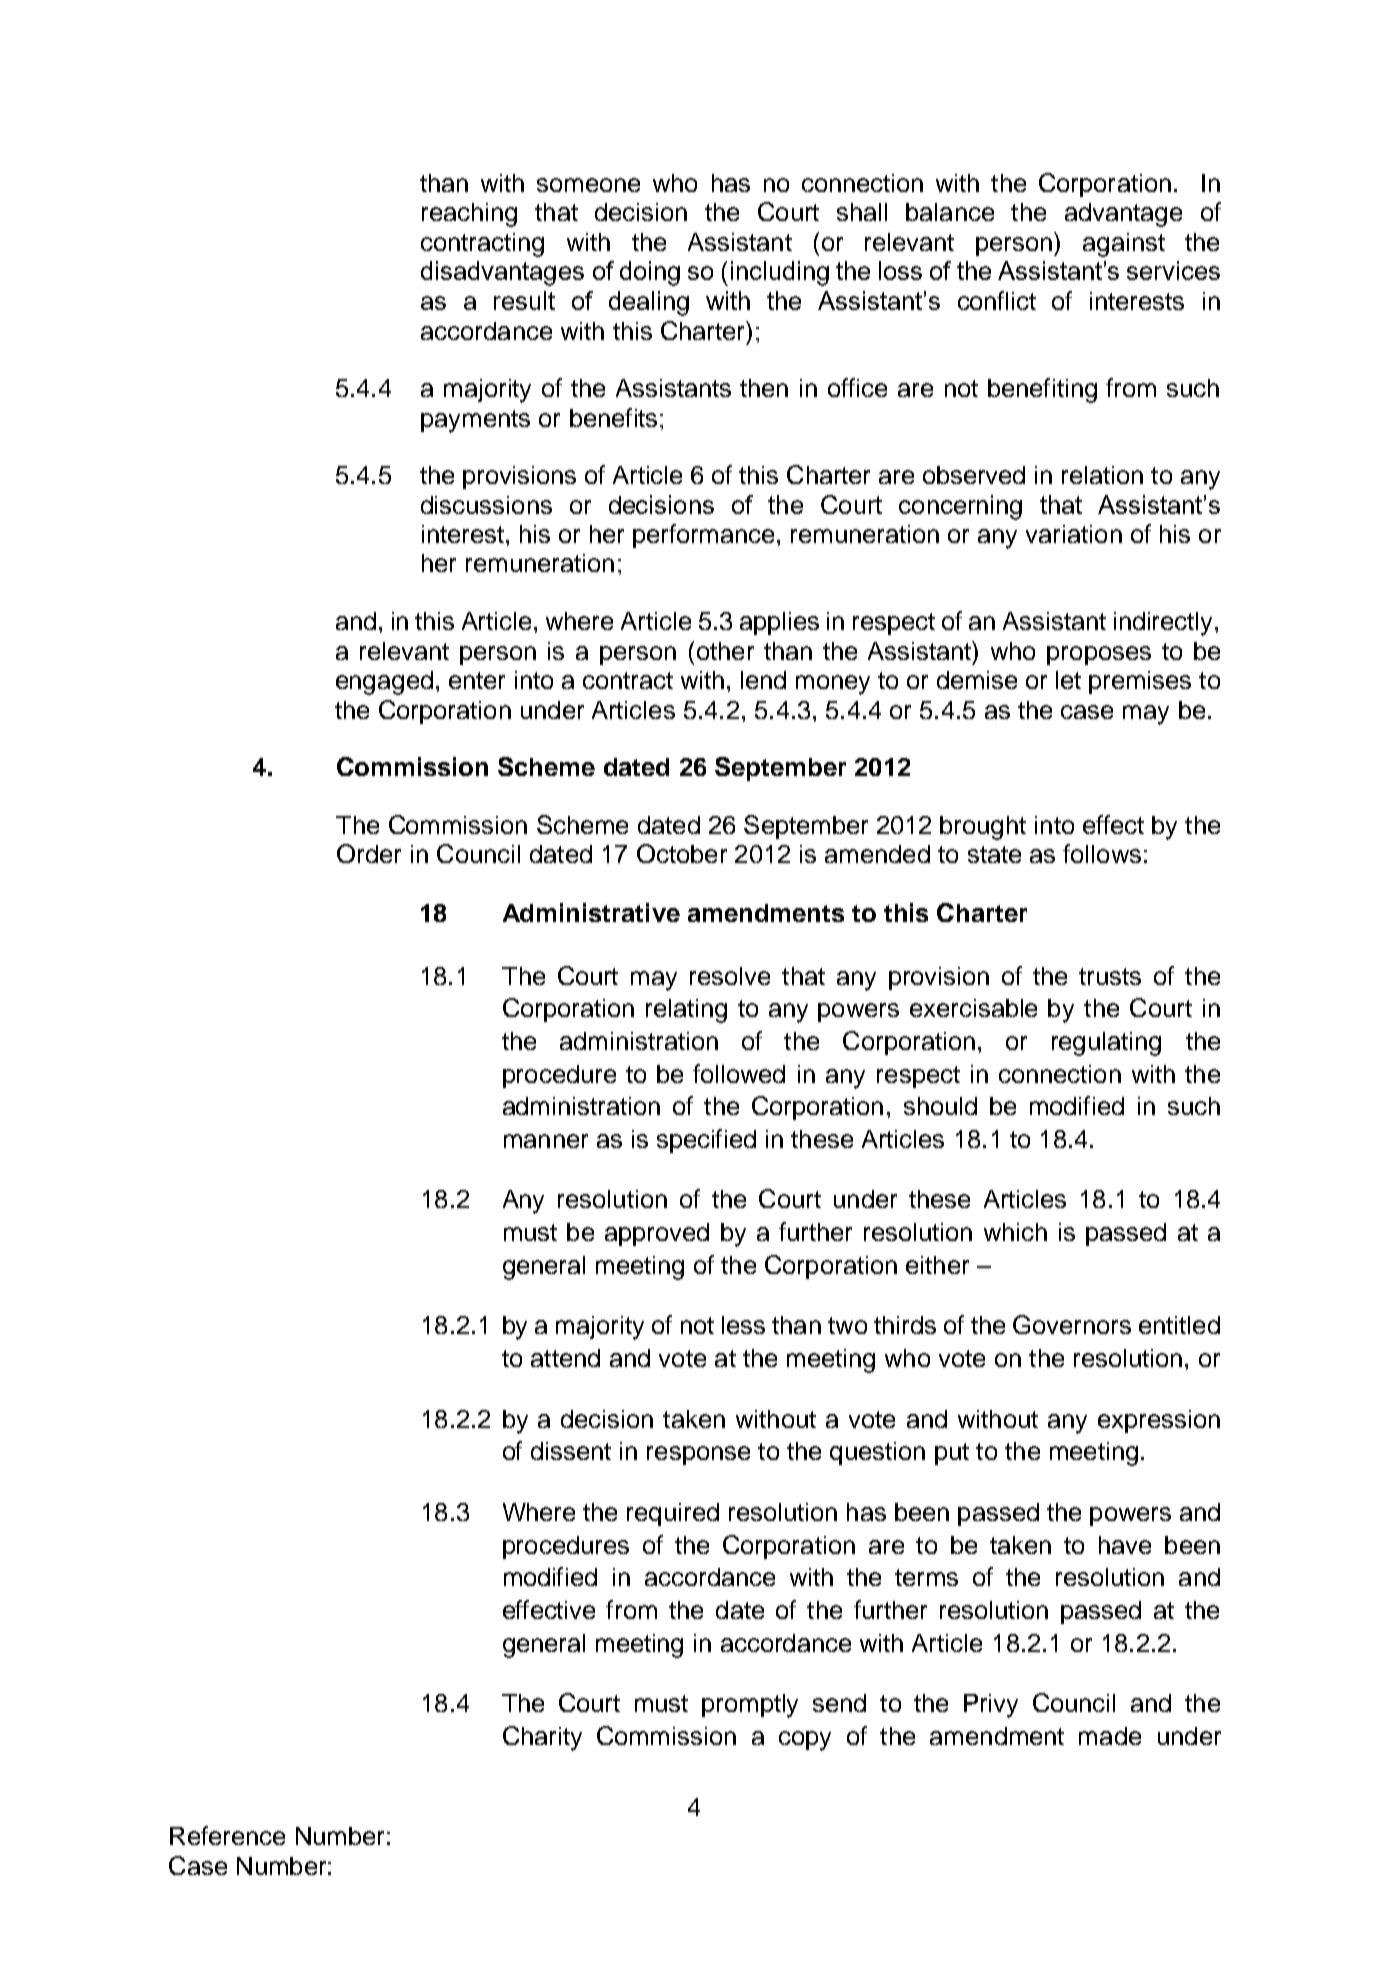 This screenshot has height=1964, width=1389. Describe the element at coordinates (1072, 1324) in the screenshot. I see `Governors` at that location.
